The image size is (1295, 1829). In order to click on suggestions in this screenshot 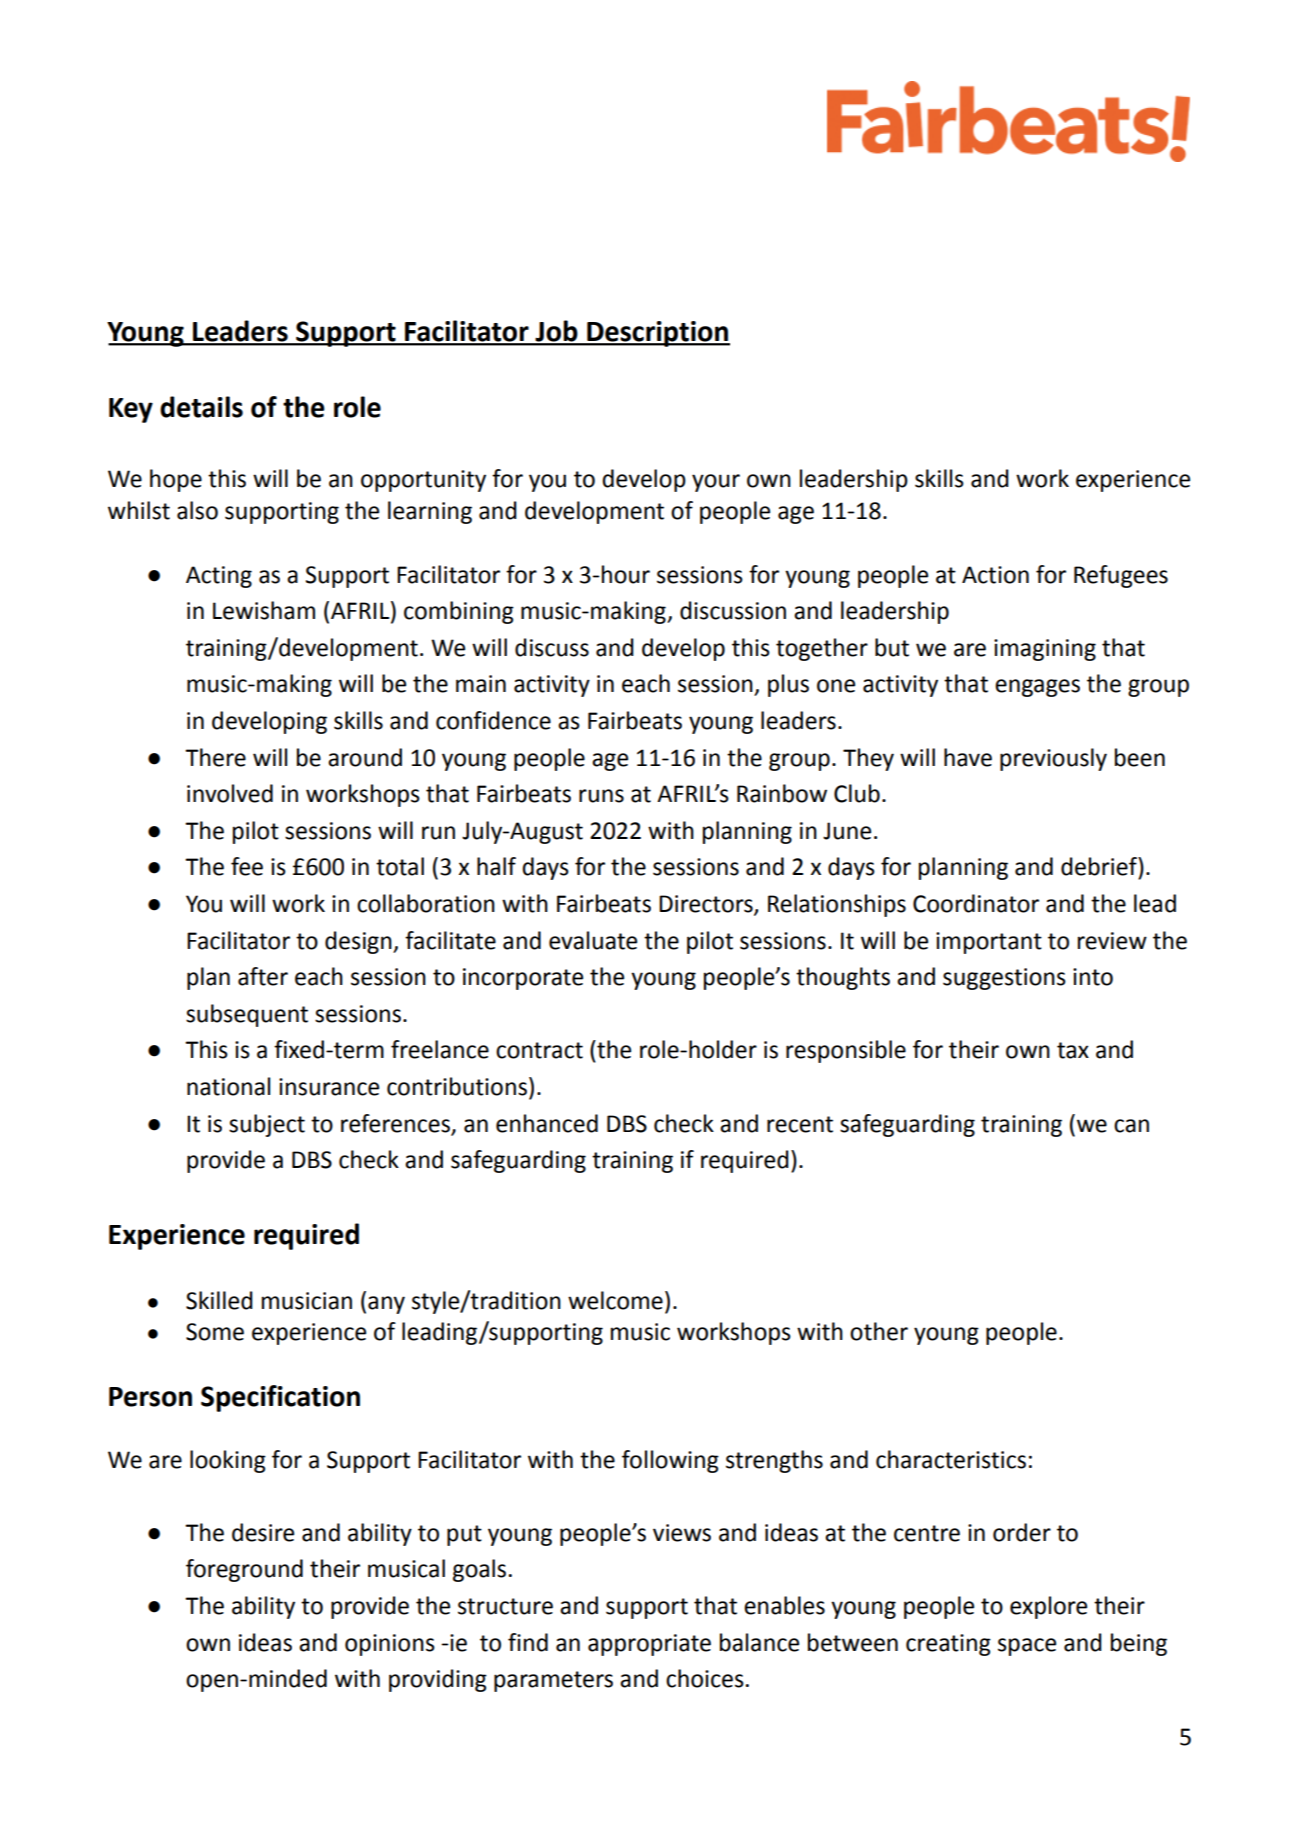, I will do `click(1004, 979)`.
